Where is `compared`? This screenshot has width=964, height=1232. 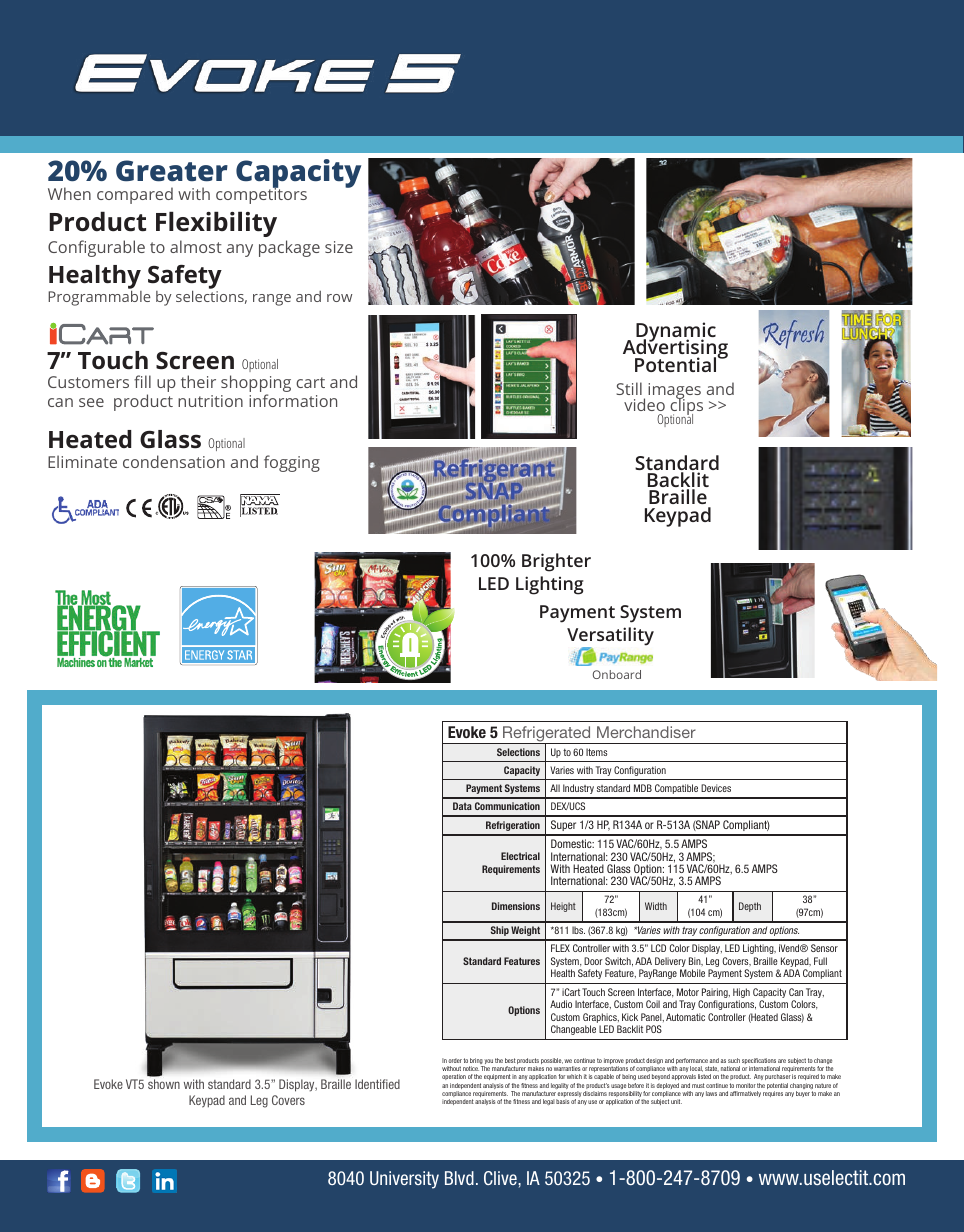 compared is located at coordinates (135, 195).
